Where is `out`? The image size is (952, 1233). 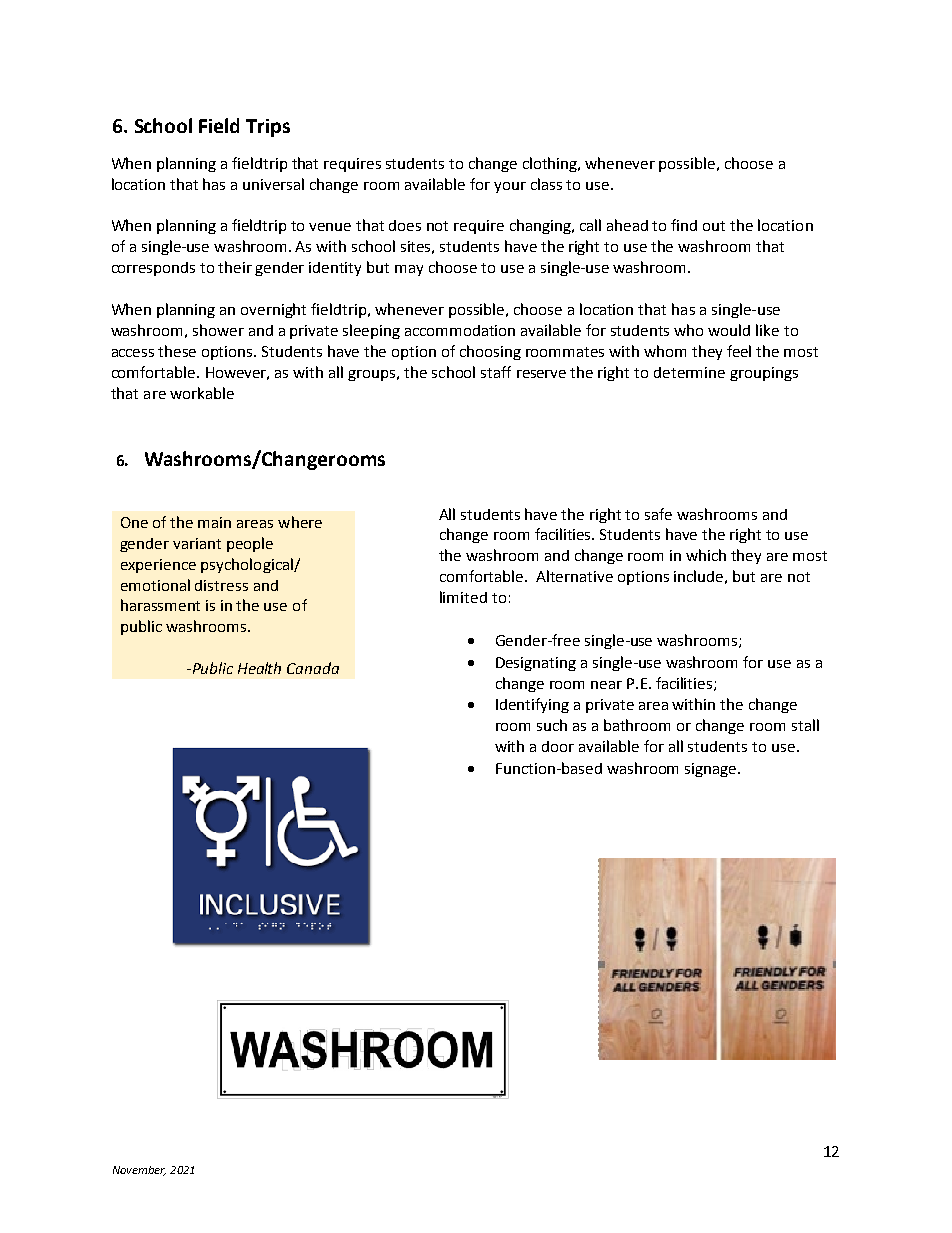
out is located at coordinates (714, 226).
